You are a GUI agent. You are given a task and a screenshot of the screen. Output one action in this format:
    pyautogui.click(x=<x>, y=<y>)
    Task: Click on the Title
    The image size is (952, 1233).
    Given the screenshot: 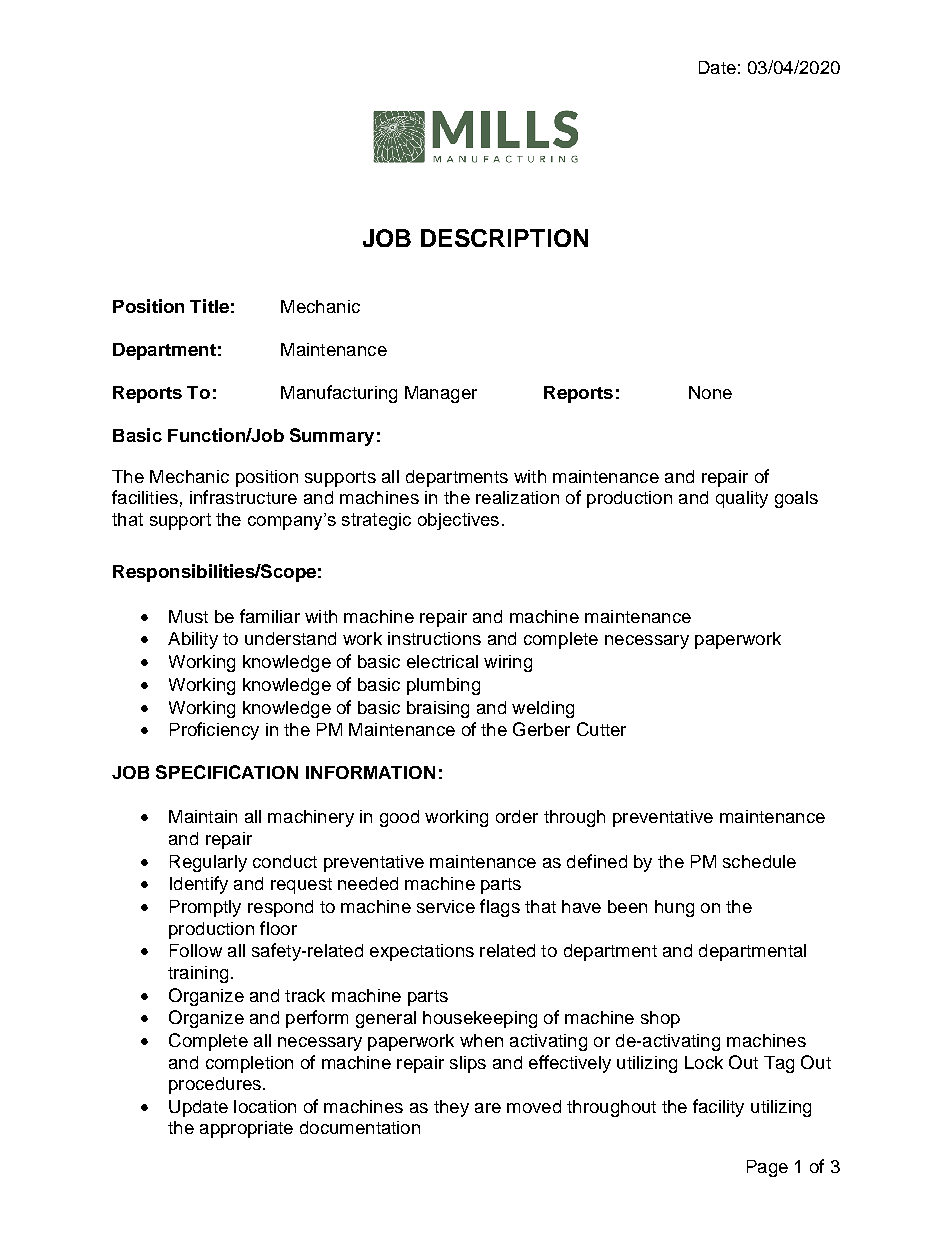 What is the action you would take?
    pyautogui.click(x=209, y=306)
